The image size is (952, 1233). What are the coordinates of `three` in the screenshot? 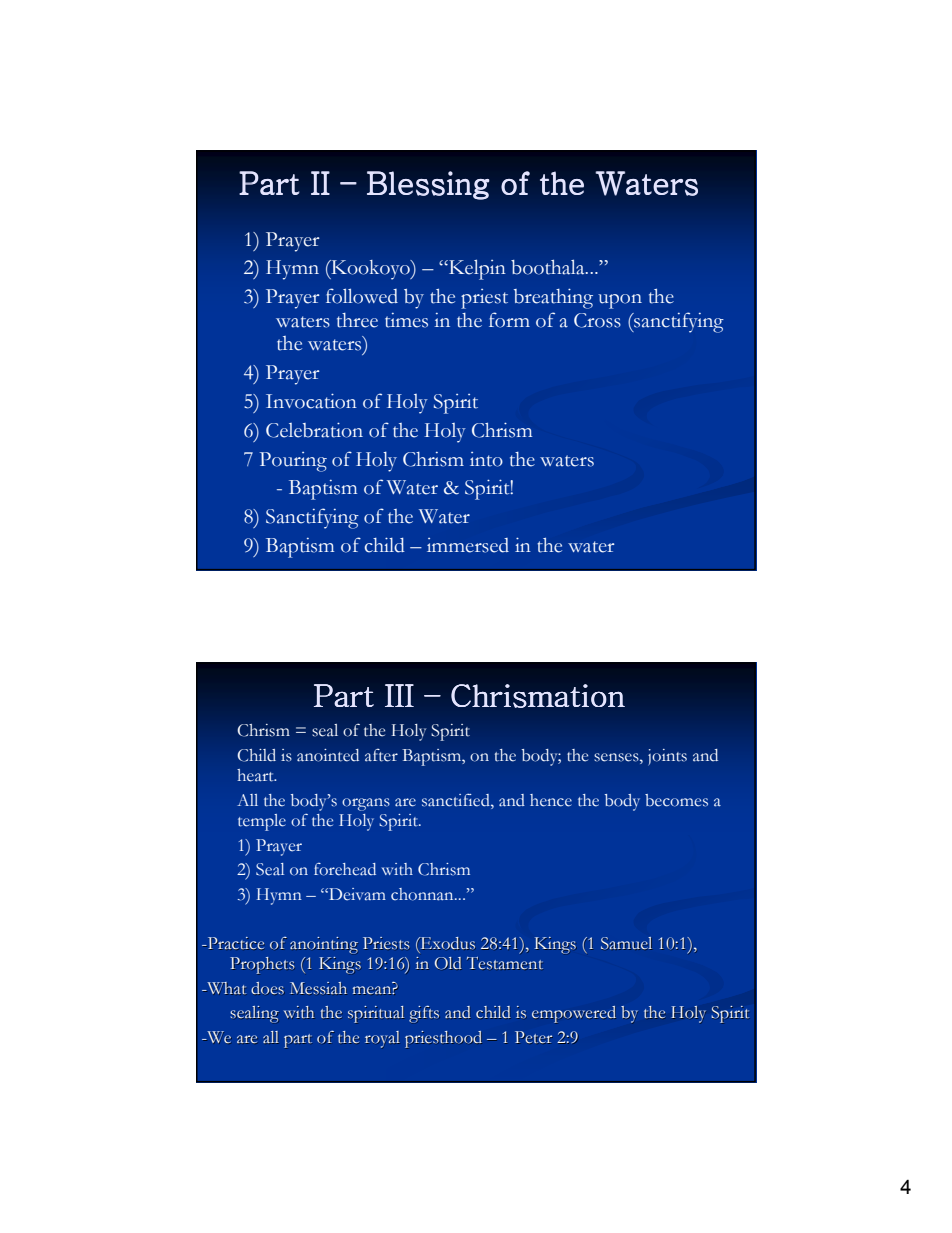 It's located at (357, 320).
